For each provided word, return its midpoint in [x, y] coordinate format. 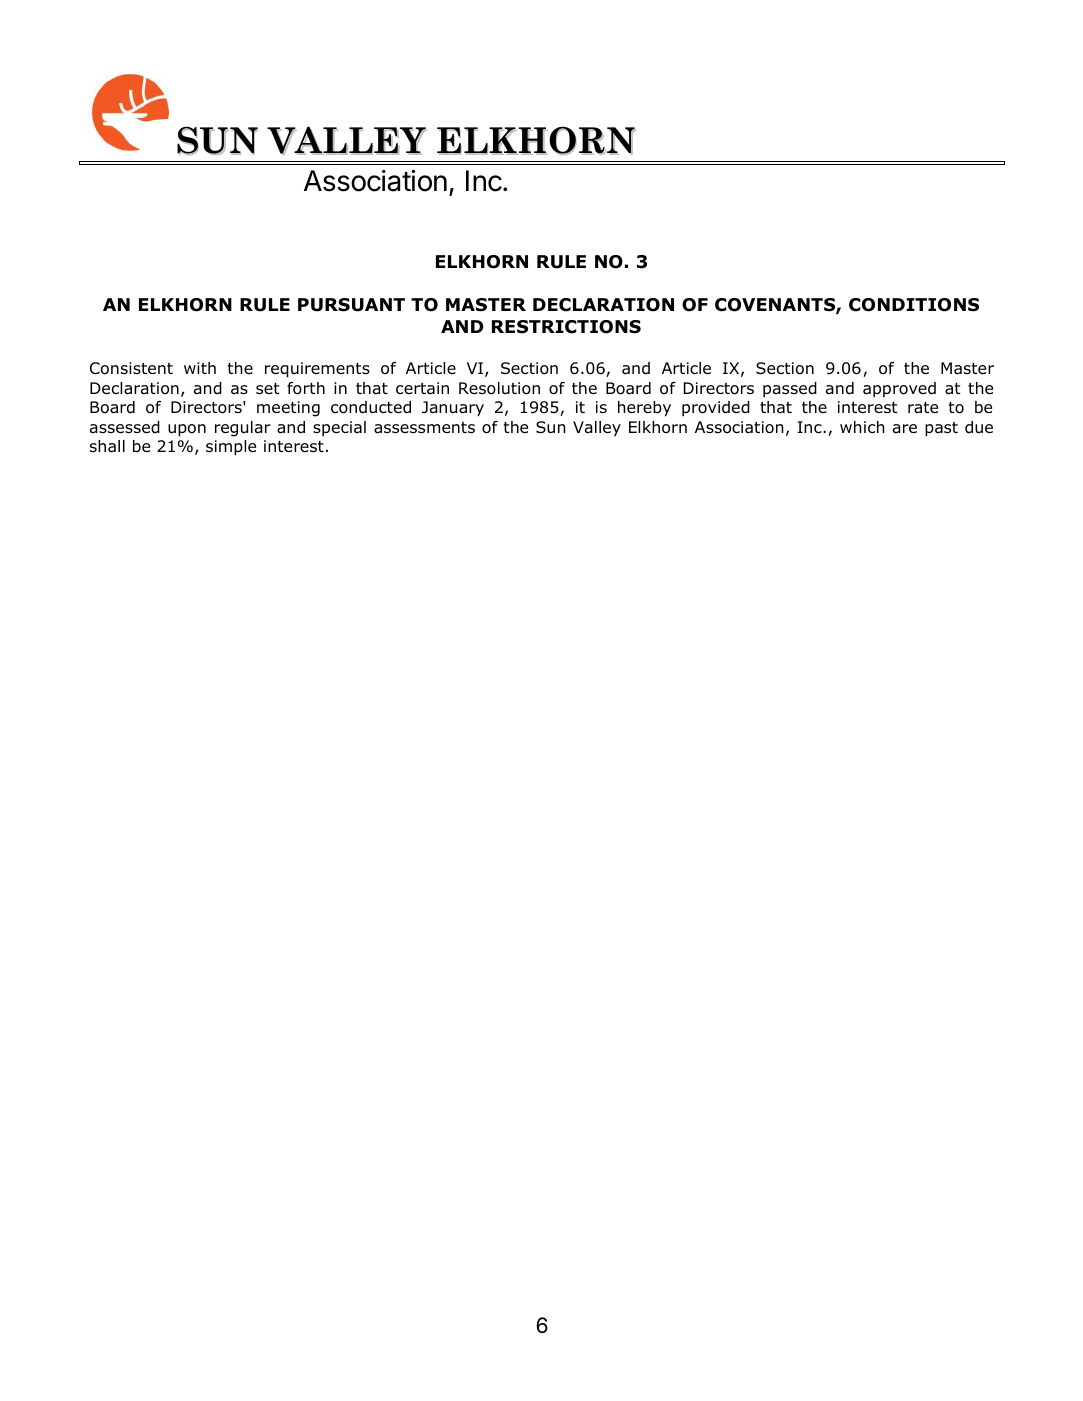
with [200, 368]
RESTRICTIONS [566, 327]
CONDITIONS [914, 305]
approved [899, 389]
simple [231, 448]
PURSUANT [351, 305]
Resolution [499, 388]
